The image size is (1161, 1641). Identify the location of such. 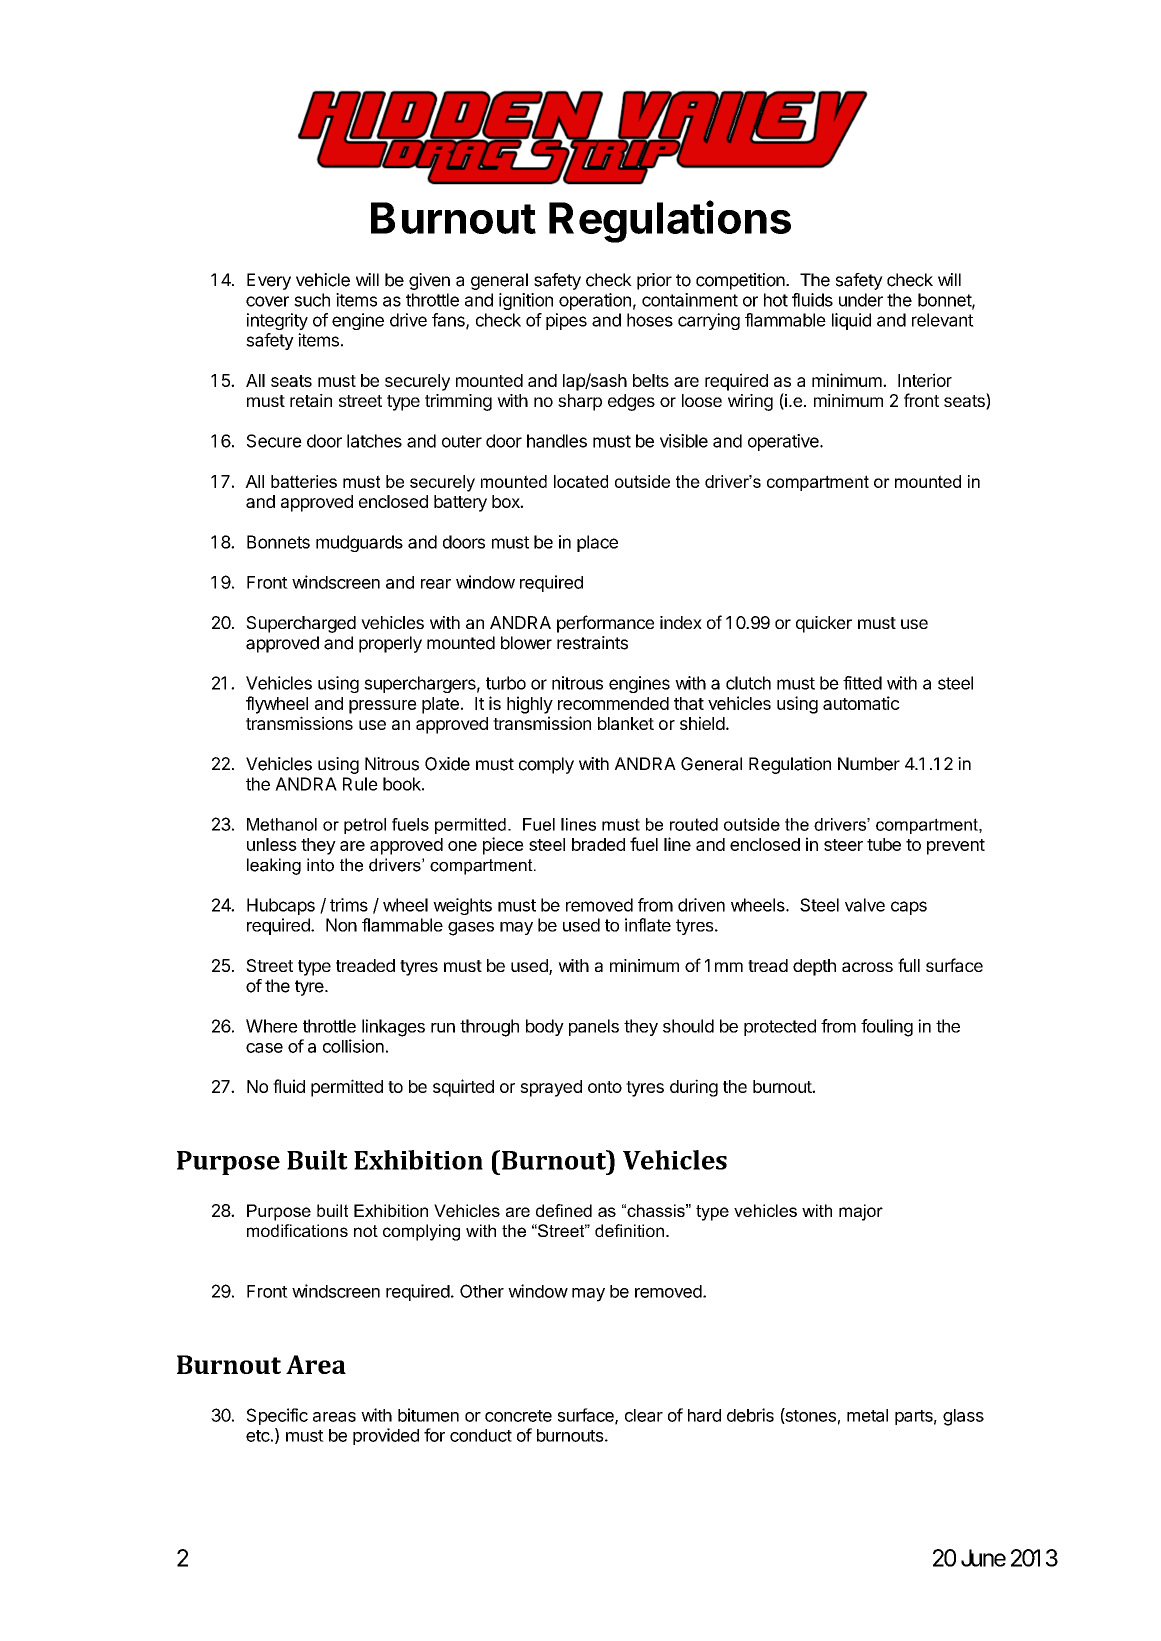
(312, 300).
